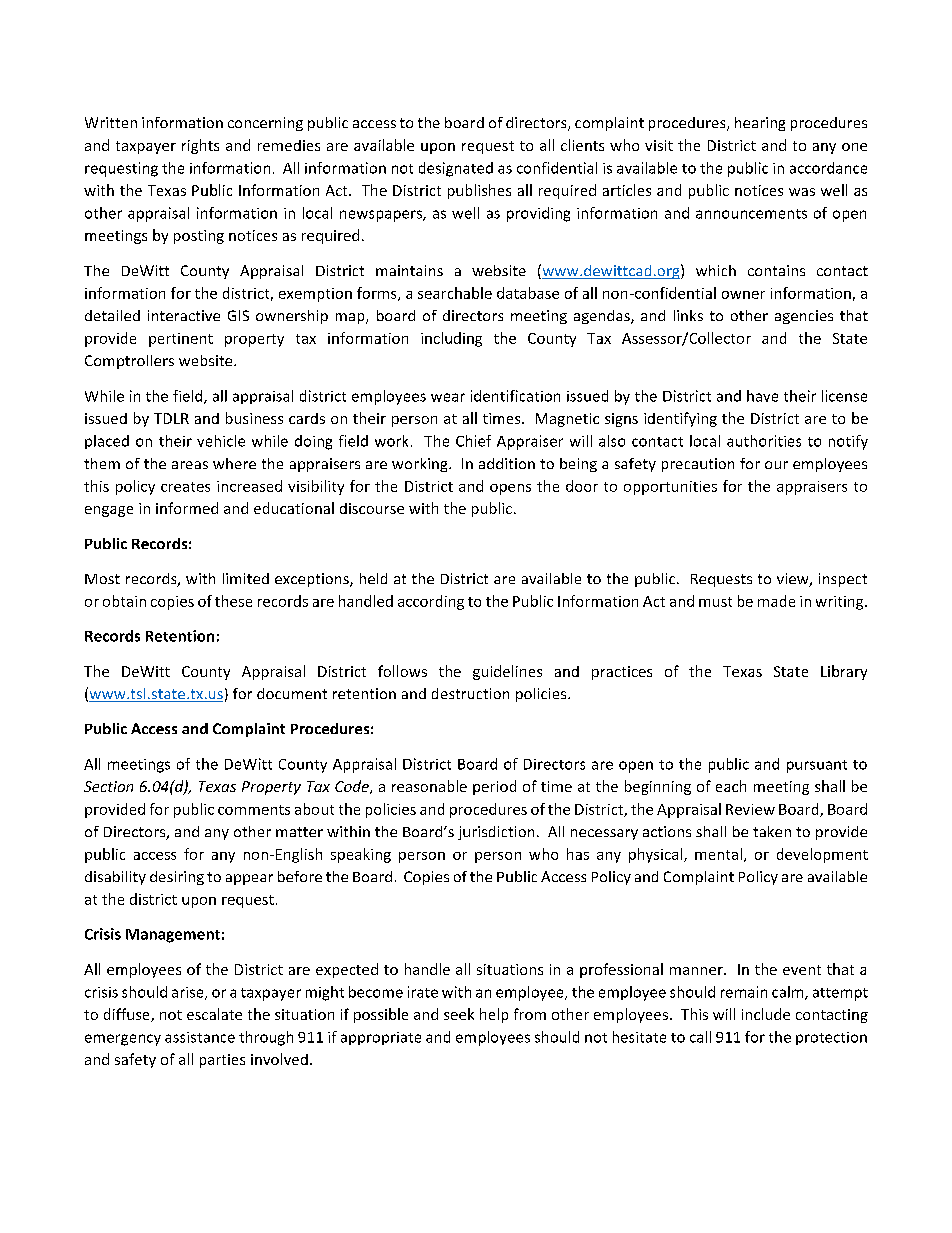 This screenshot has height=1233, width=952. Describe the element at coordinates (200, 1037) in the screenshot. I see `assistance` at that location.
